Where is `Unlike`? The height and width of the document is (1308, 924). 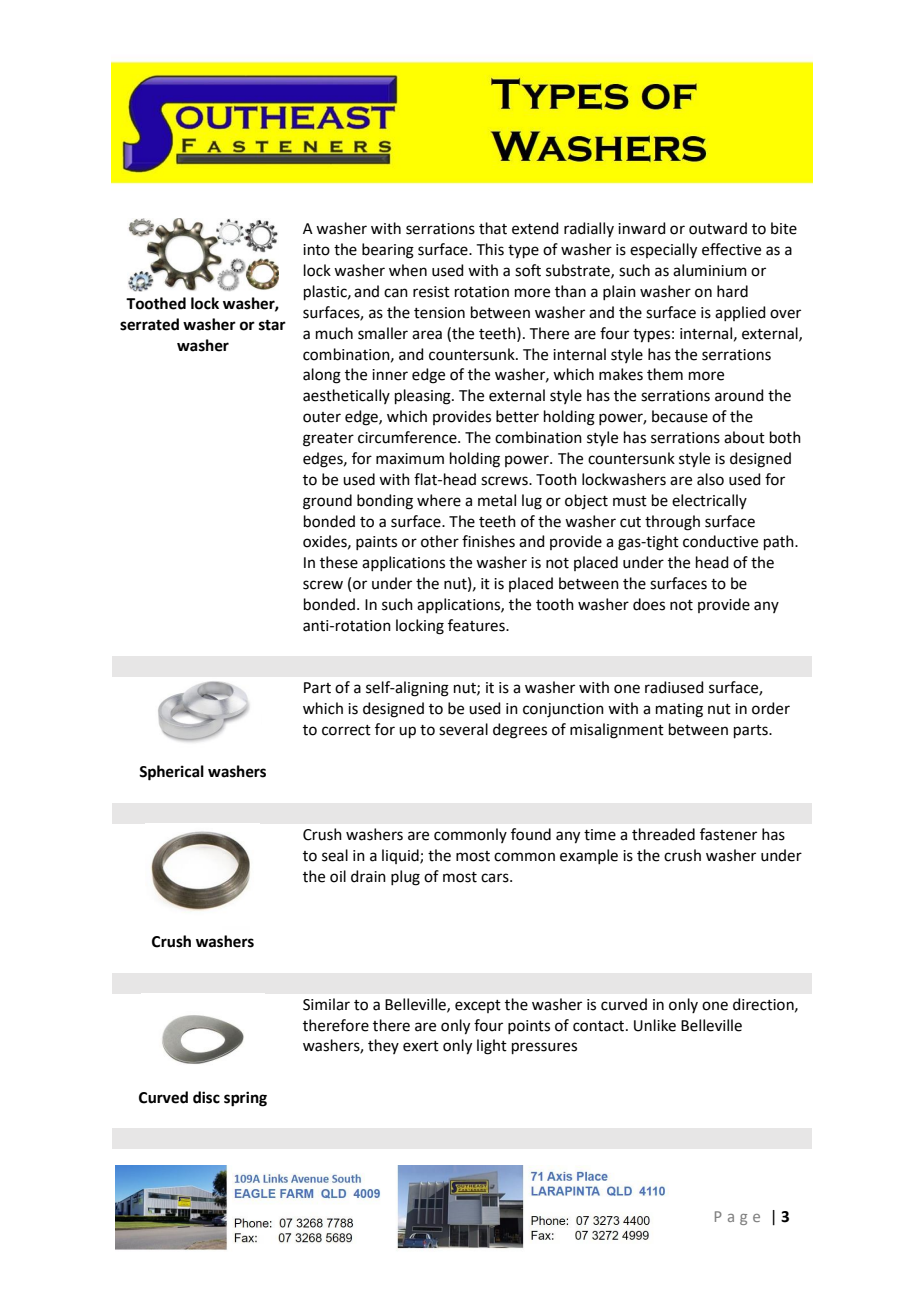 Unlike is located at coordinates (655, 1025).
